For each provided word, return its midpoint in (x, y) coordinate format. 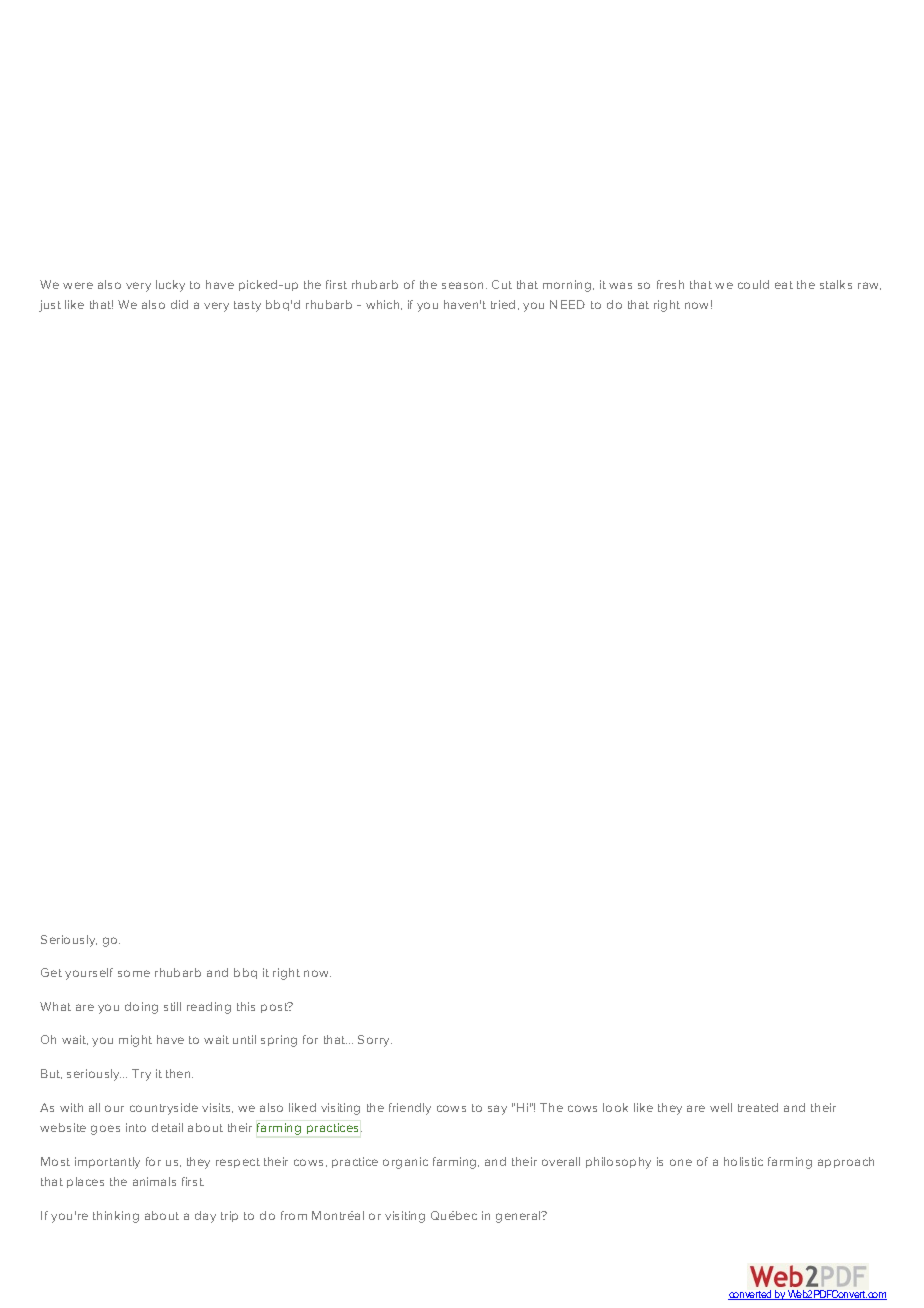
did (179, 304)
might (135, 1041)
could (753, 284)
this (246, 1006)
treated (758, 1107)
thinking (116, 1217)
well (721, 1107)
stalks (836, 284)
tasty (247, 306)
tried (503, 304)
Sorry (375, 1041)
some (134, 973)
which (384, 305)
